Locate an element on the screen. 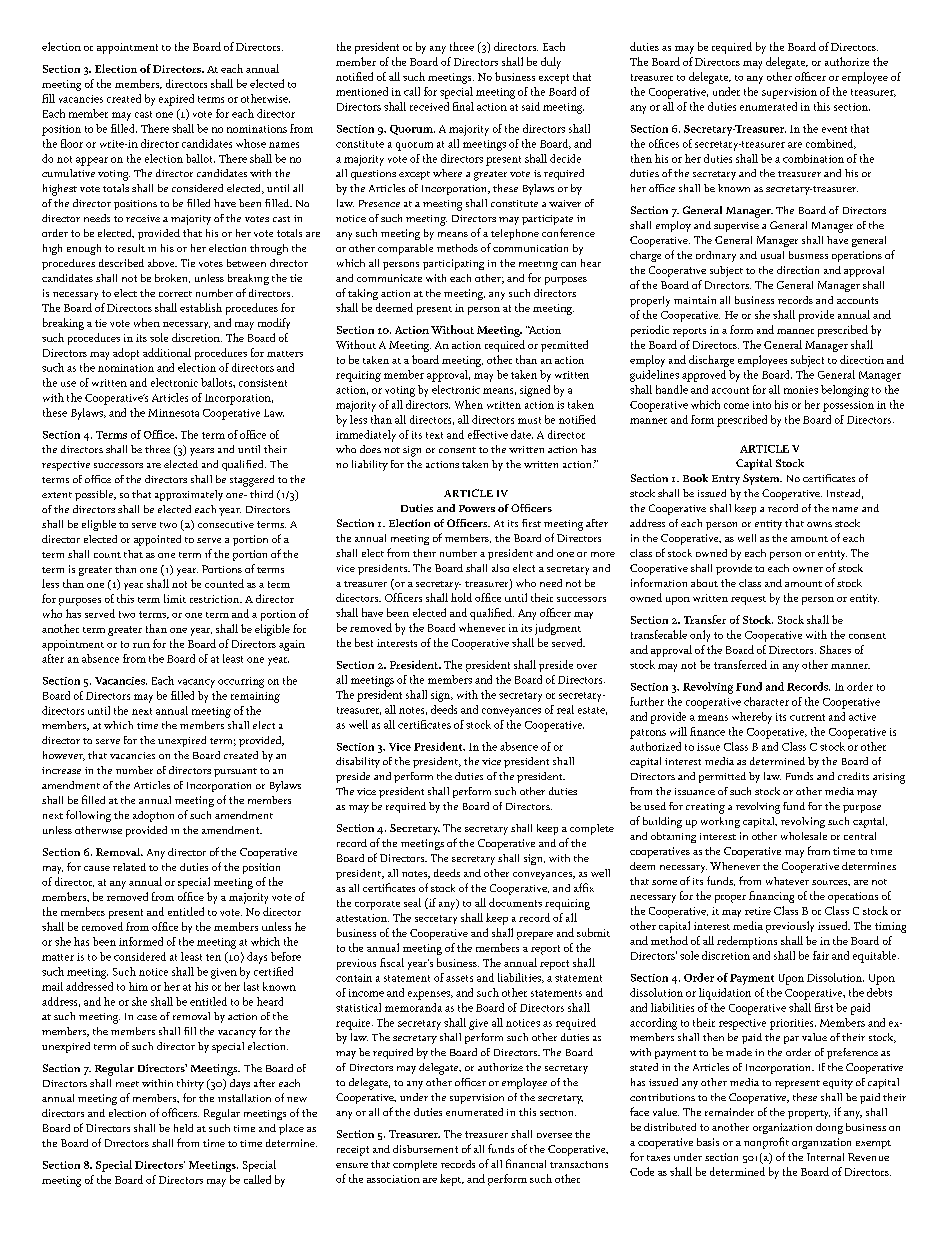 The width and height of the screenshot is (952, 1233). floor is located at coordinates (72, 143).
